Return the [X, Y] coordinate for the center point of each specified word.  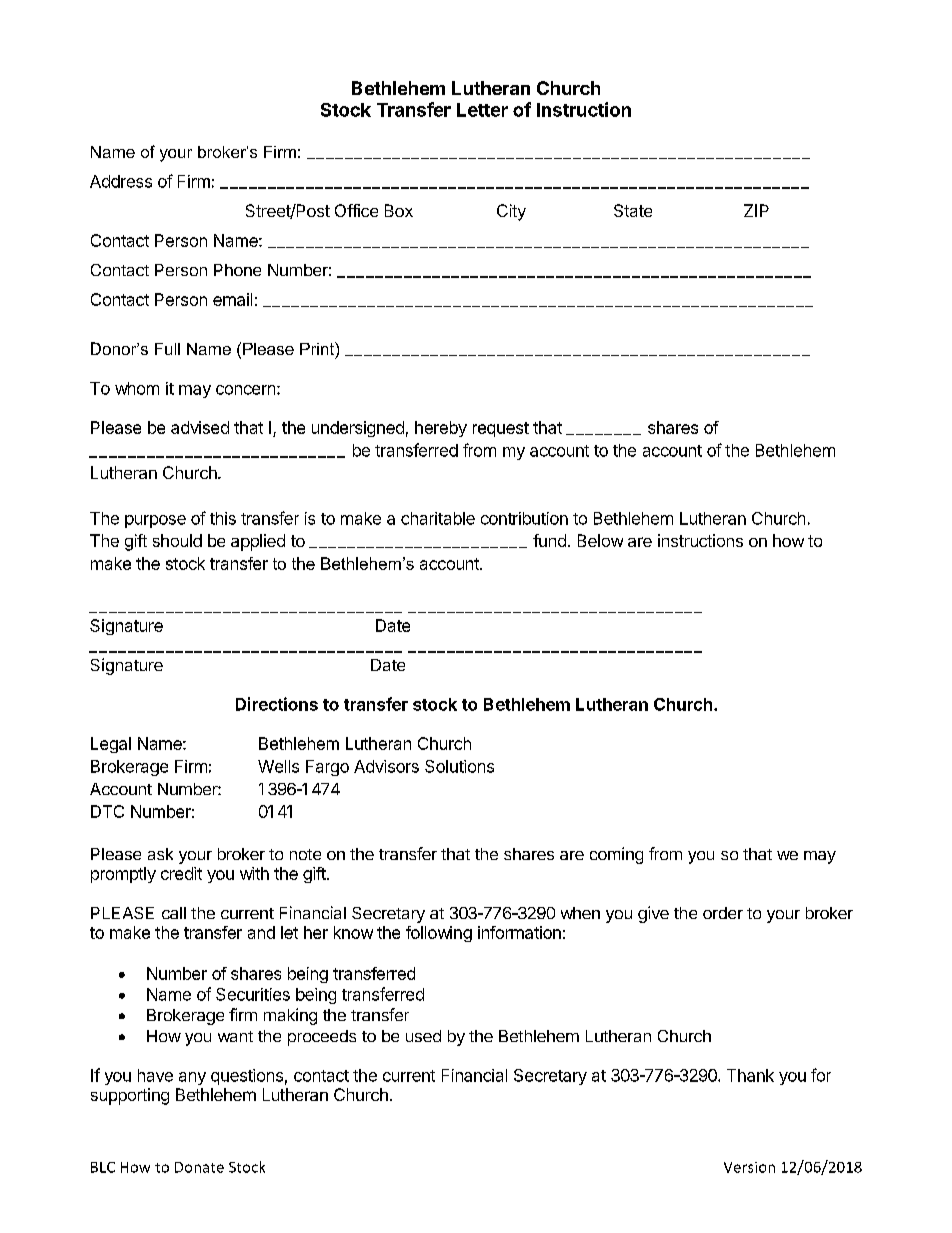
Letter [482, 110]
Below [600, 540]
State [633, 210]
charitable [438, 518]
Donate [199, 1167]
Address [121, 181]
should [177, 540]
